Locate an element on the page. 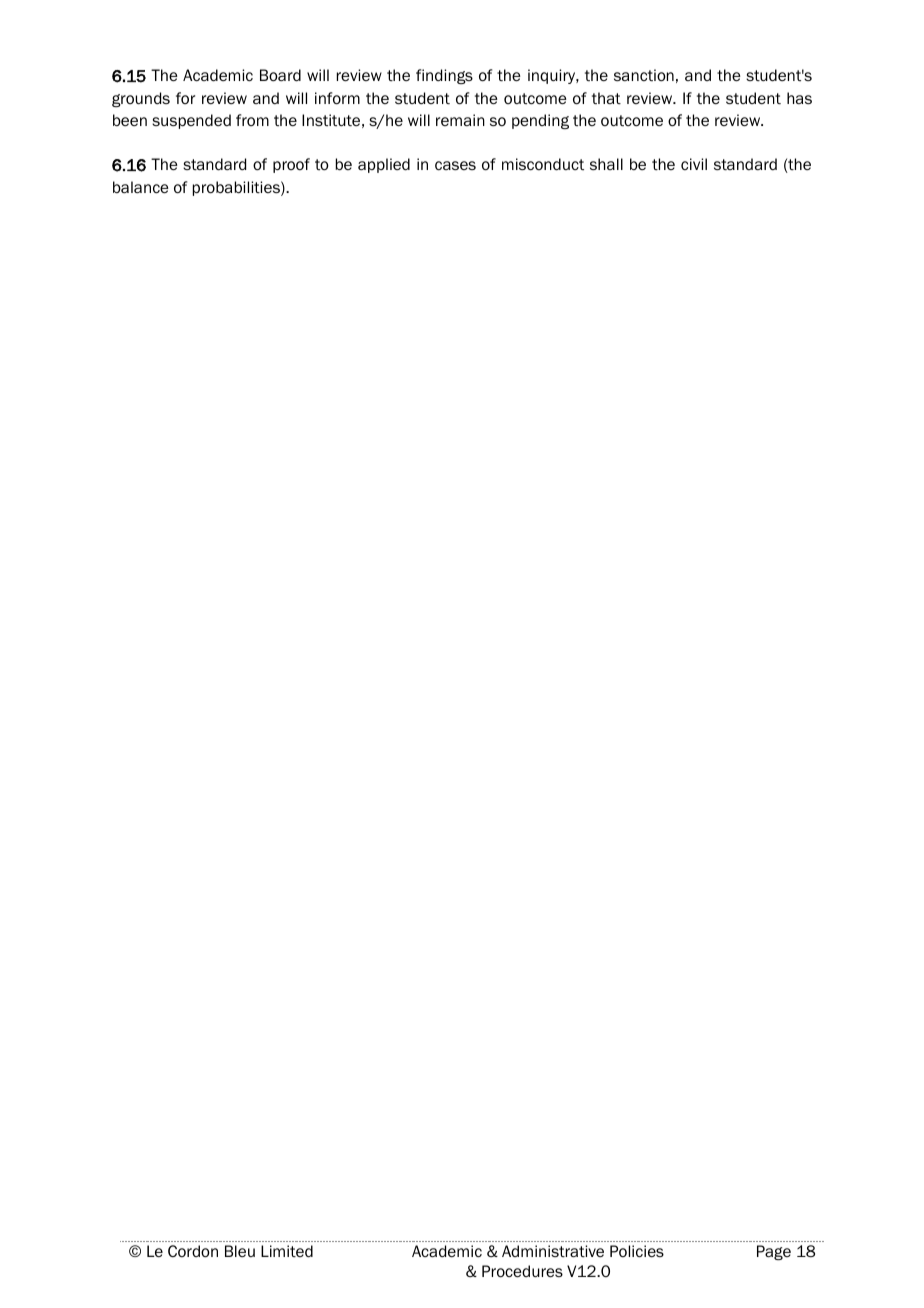 Image resolution: width=924 pixels, height=1308 pixels. civil is located at coordinates (694, 164).
